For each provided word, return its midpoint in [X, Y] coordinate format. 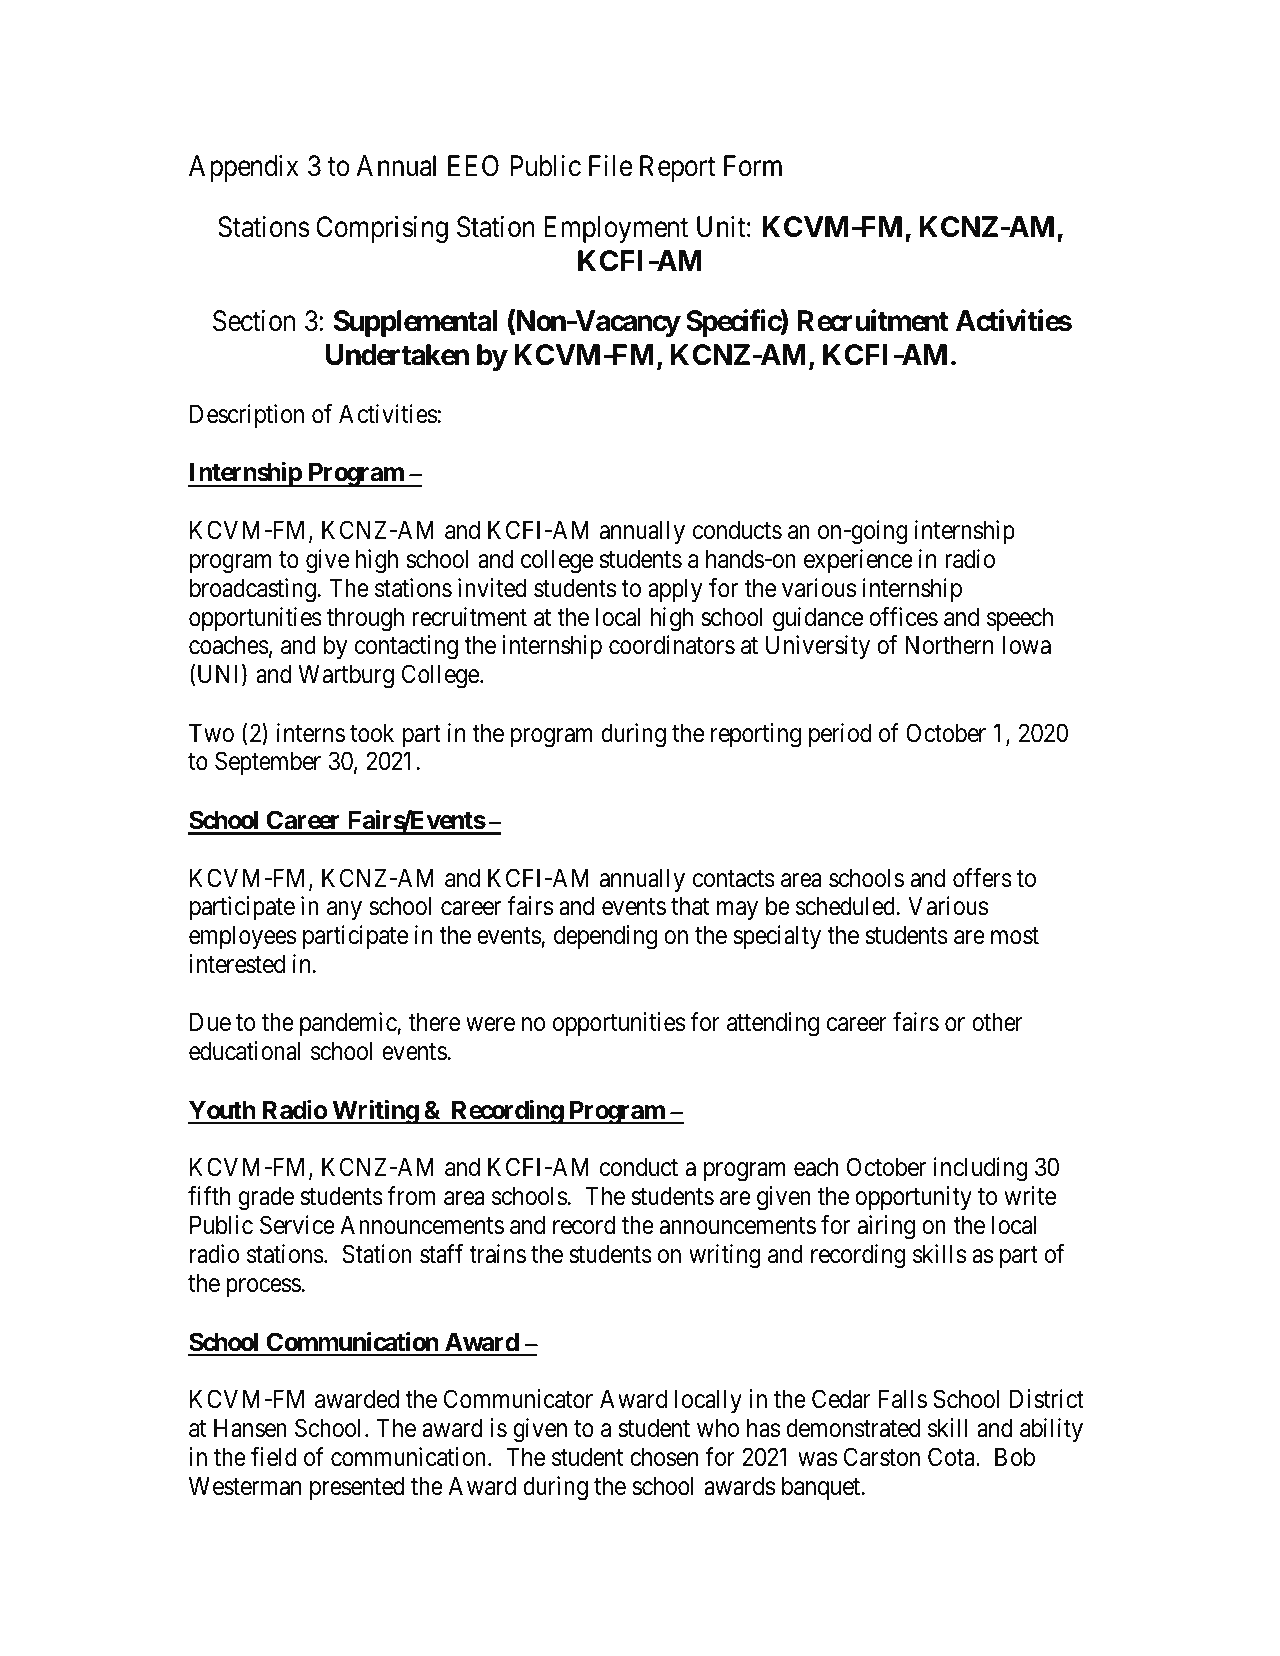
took [372, 733]
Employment [616, 229]
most [1015, 936]
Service [297, 1225]
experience [858, 561]
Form [753, 166]
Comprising [382, 229]
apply [675, 590]
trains [497, 1254]
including [981, 1169]
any [344, 911]
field [273, 1457]
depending [605, 937]
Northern [949, 645]
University [818, 647]
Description [247, 416]
